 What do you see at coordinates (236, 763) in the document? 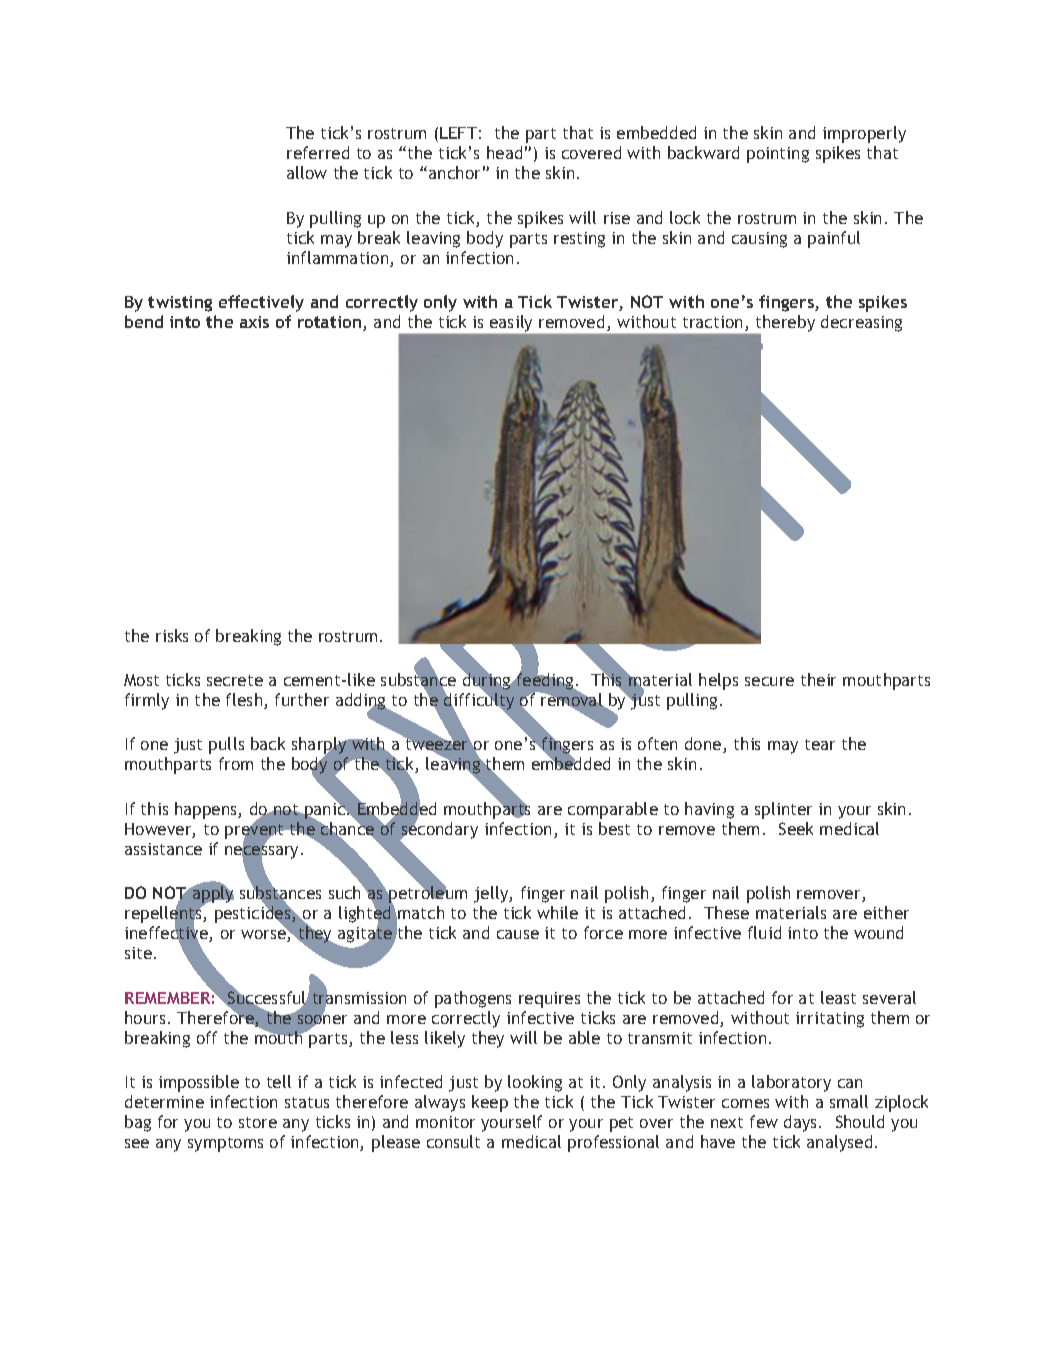
I see `from` at bounding box center [236, 763].
